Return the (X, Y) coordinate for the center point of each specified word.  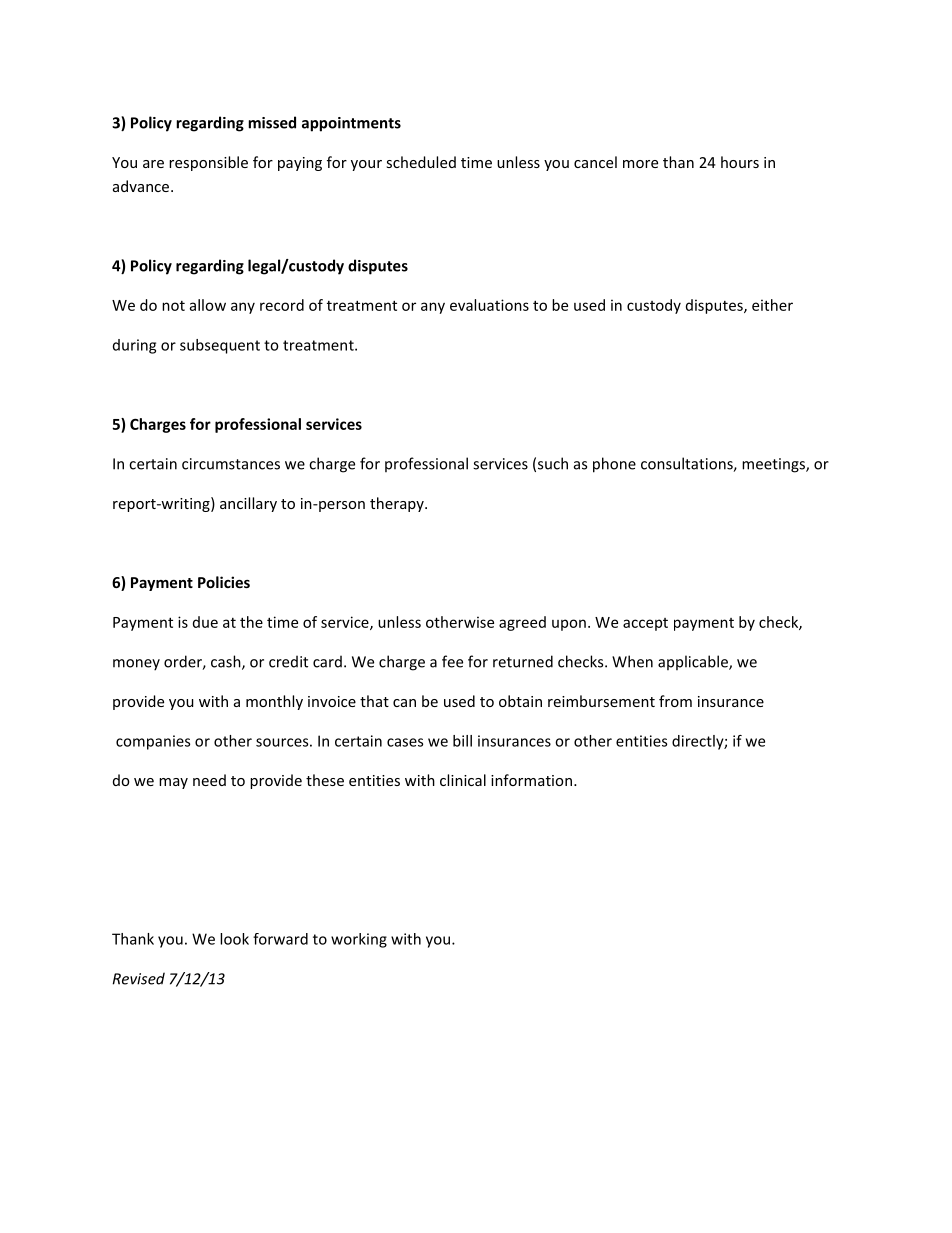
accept (645, 624)
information (531, 780)
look (234, 939)
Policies (224, 582)
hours (740, 162)
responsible (208, 163)
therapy (398, 504)
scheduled (421, 162)
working (359, 940)
